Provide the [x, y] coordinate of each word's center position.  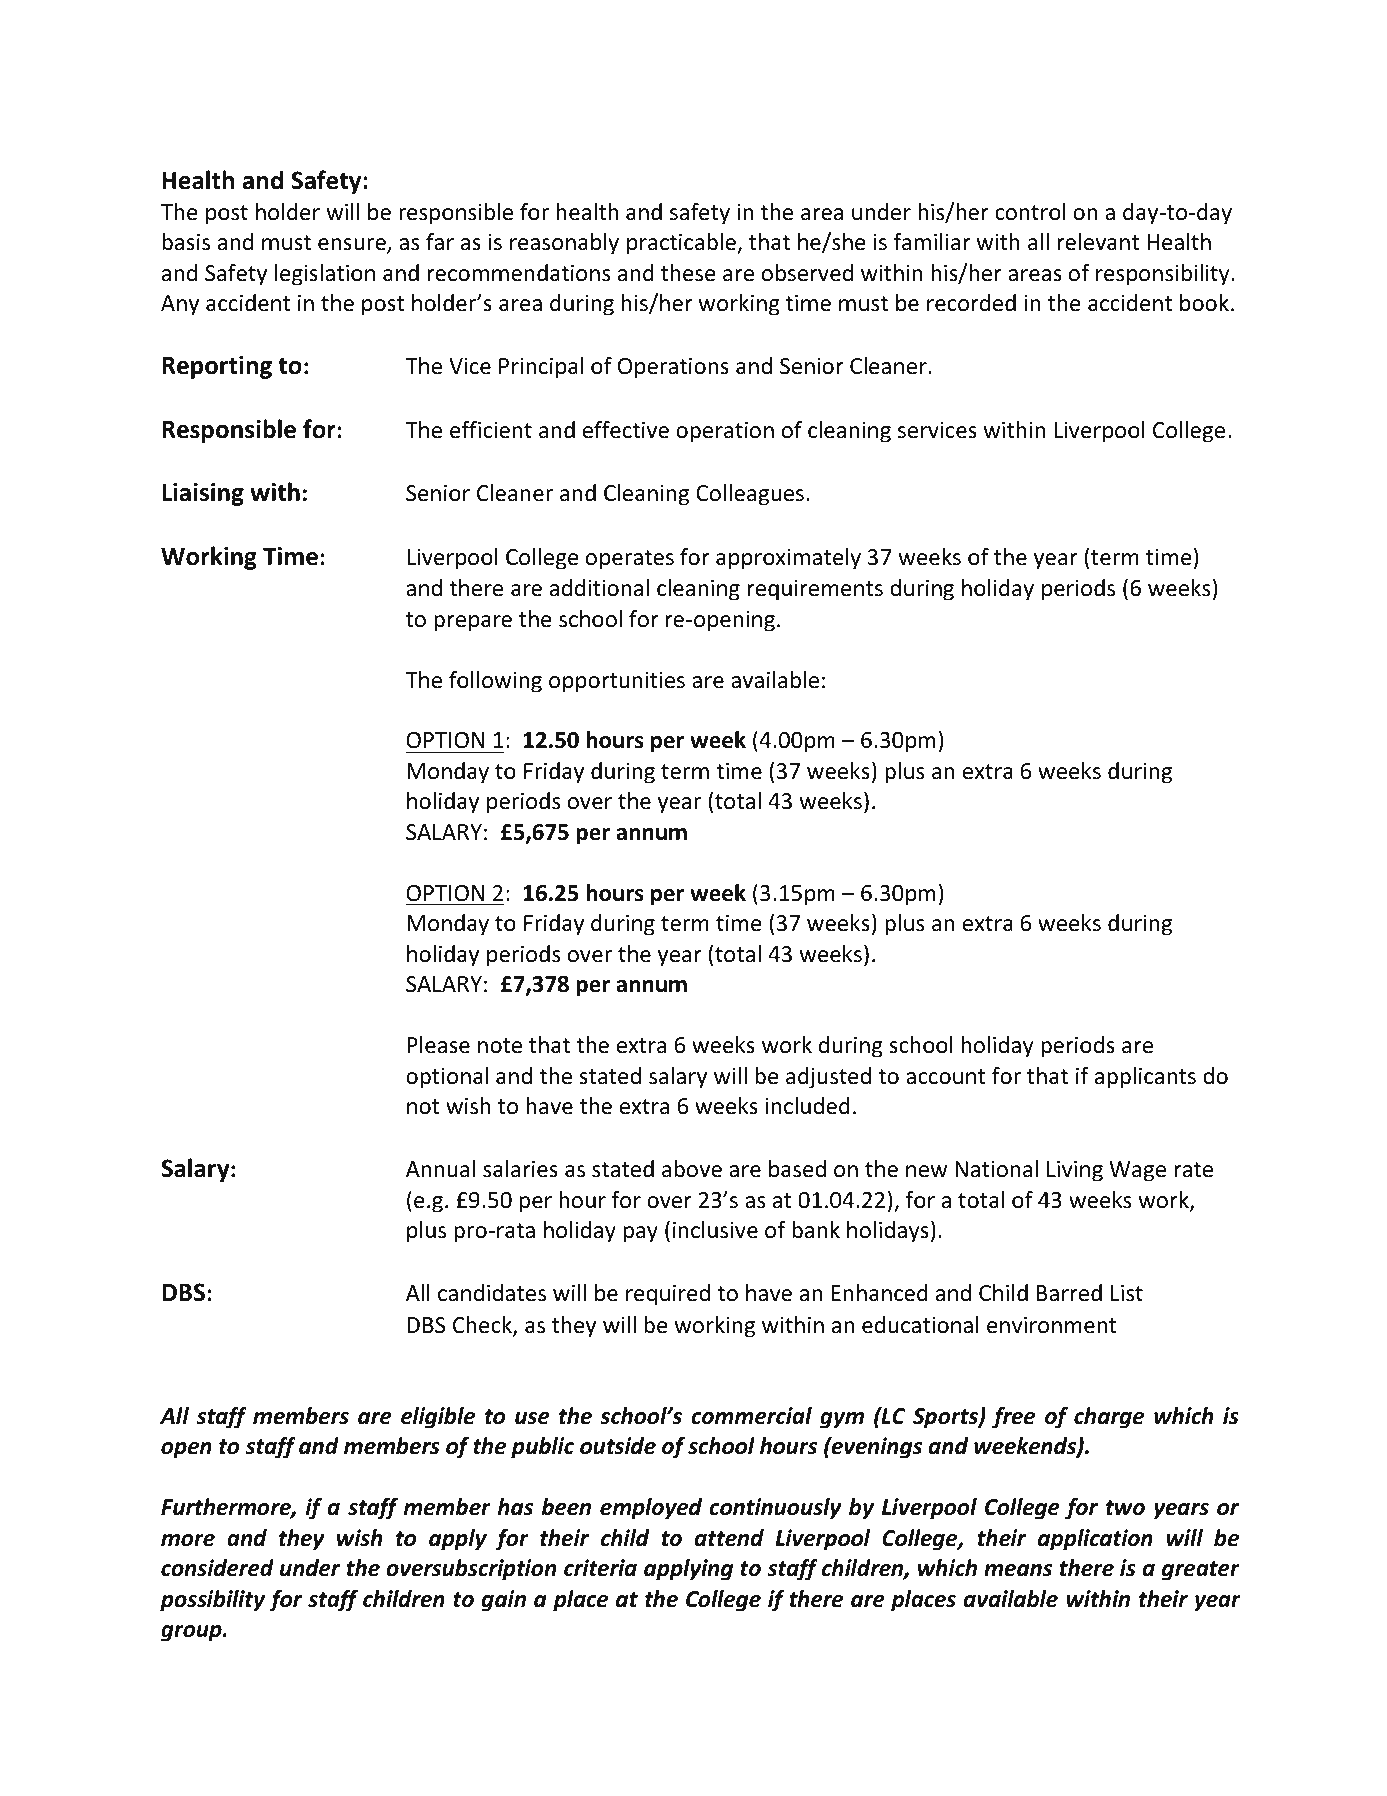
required [668, 1295]
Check [483, 1326]
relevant [1098, 242]
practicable [682, 244]
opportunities [617, 682]
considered [217, 1568]
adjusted [828, 1078]
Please [438, 1045]
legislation [325, 275]
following [495, 682]
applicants [1145, 1078]
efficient [491, 430]
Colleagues [750, 495]
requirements [815, 590]
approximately [788, 559]
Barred [1069, 1293]
